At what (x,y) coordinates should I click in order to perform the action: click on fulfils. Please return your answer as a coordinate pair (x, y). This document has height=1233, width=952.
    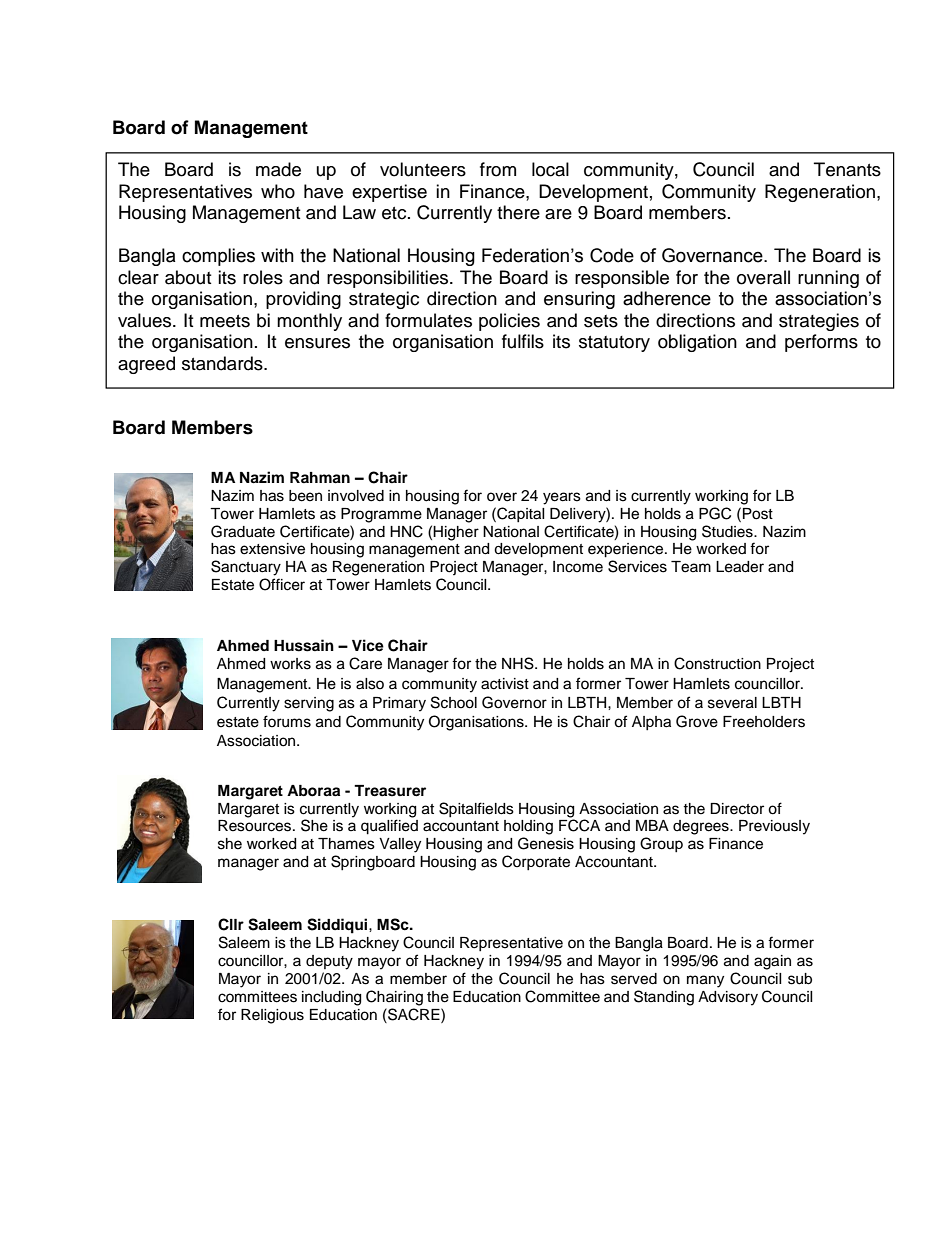
    Looking at the image, I should click on (523, 341).
